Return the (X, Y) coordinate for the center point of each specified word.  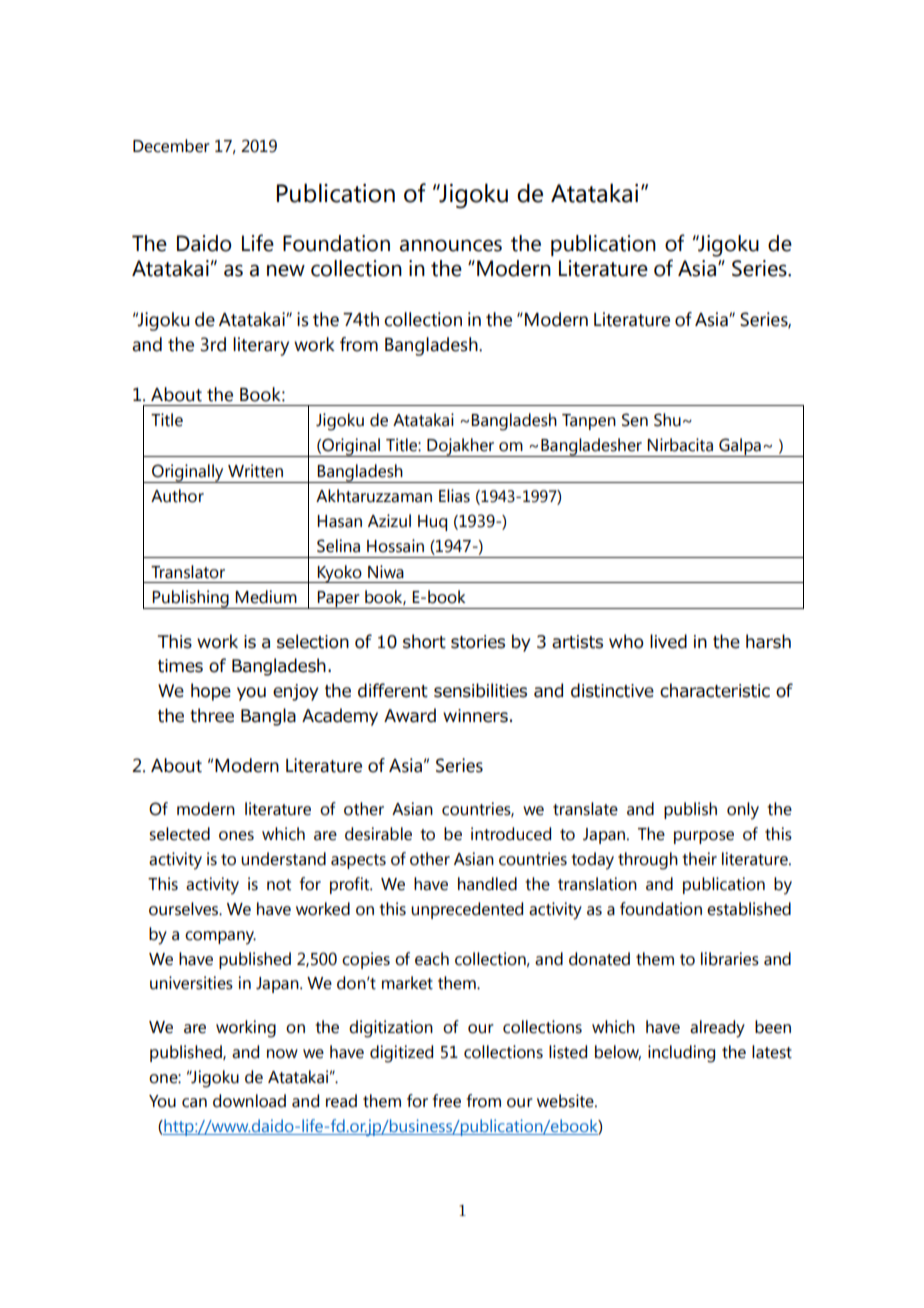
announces (451, 245)
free (447, 1101)
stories (478, 642)
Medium (266, 597)
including (681, 1054)
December (171, 146)
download (249, 1101)
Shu (667, 420)
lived (668, 641)
